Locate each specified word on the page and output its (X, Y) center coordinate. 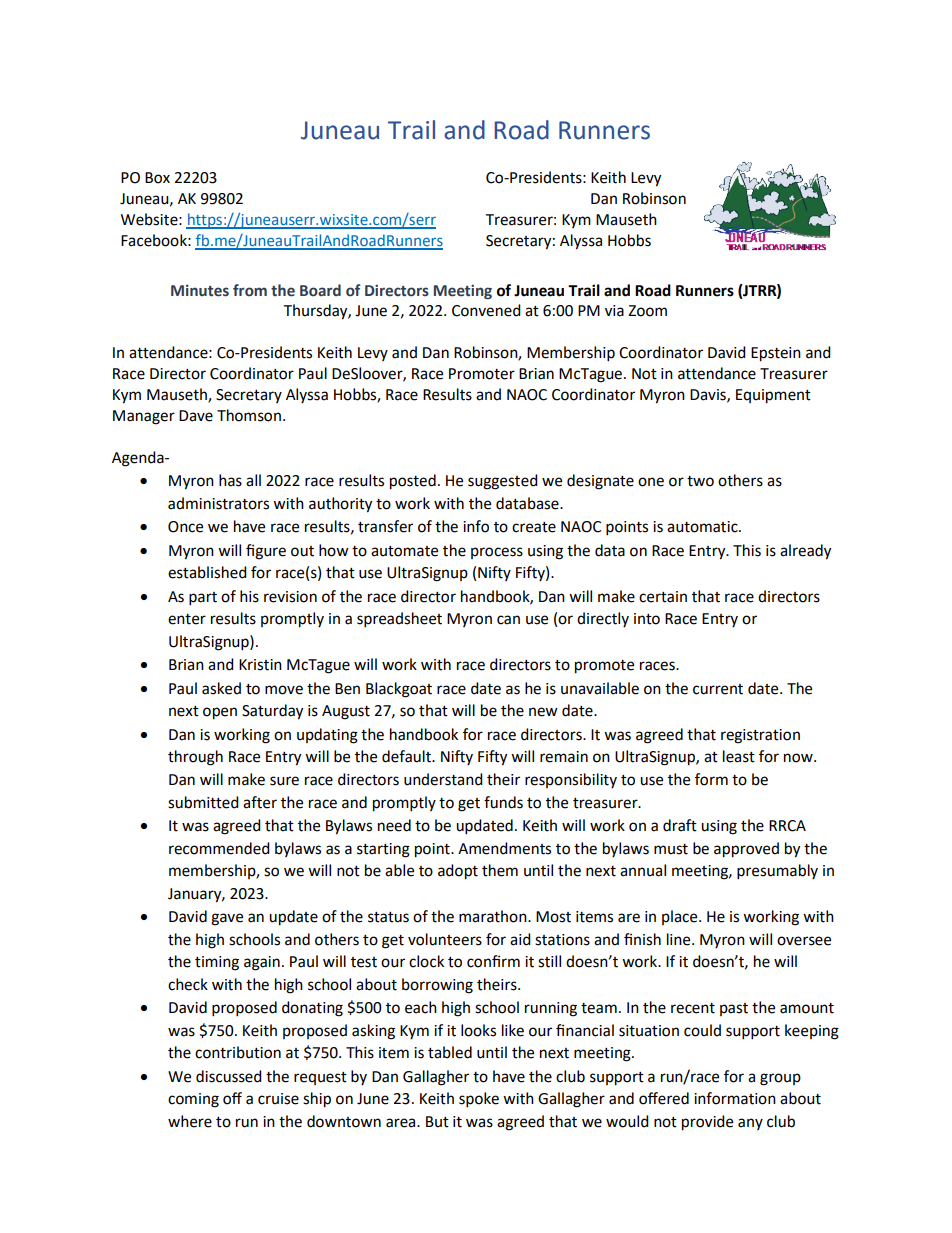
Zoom (647, 311)
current (718, 689)
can (508, 620)
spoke (479, 1100)
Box (157, 178)
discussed (229, 1076)
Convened (486, 310)
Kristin (260, 665)
